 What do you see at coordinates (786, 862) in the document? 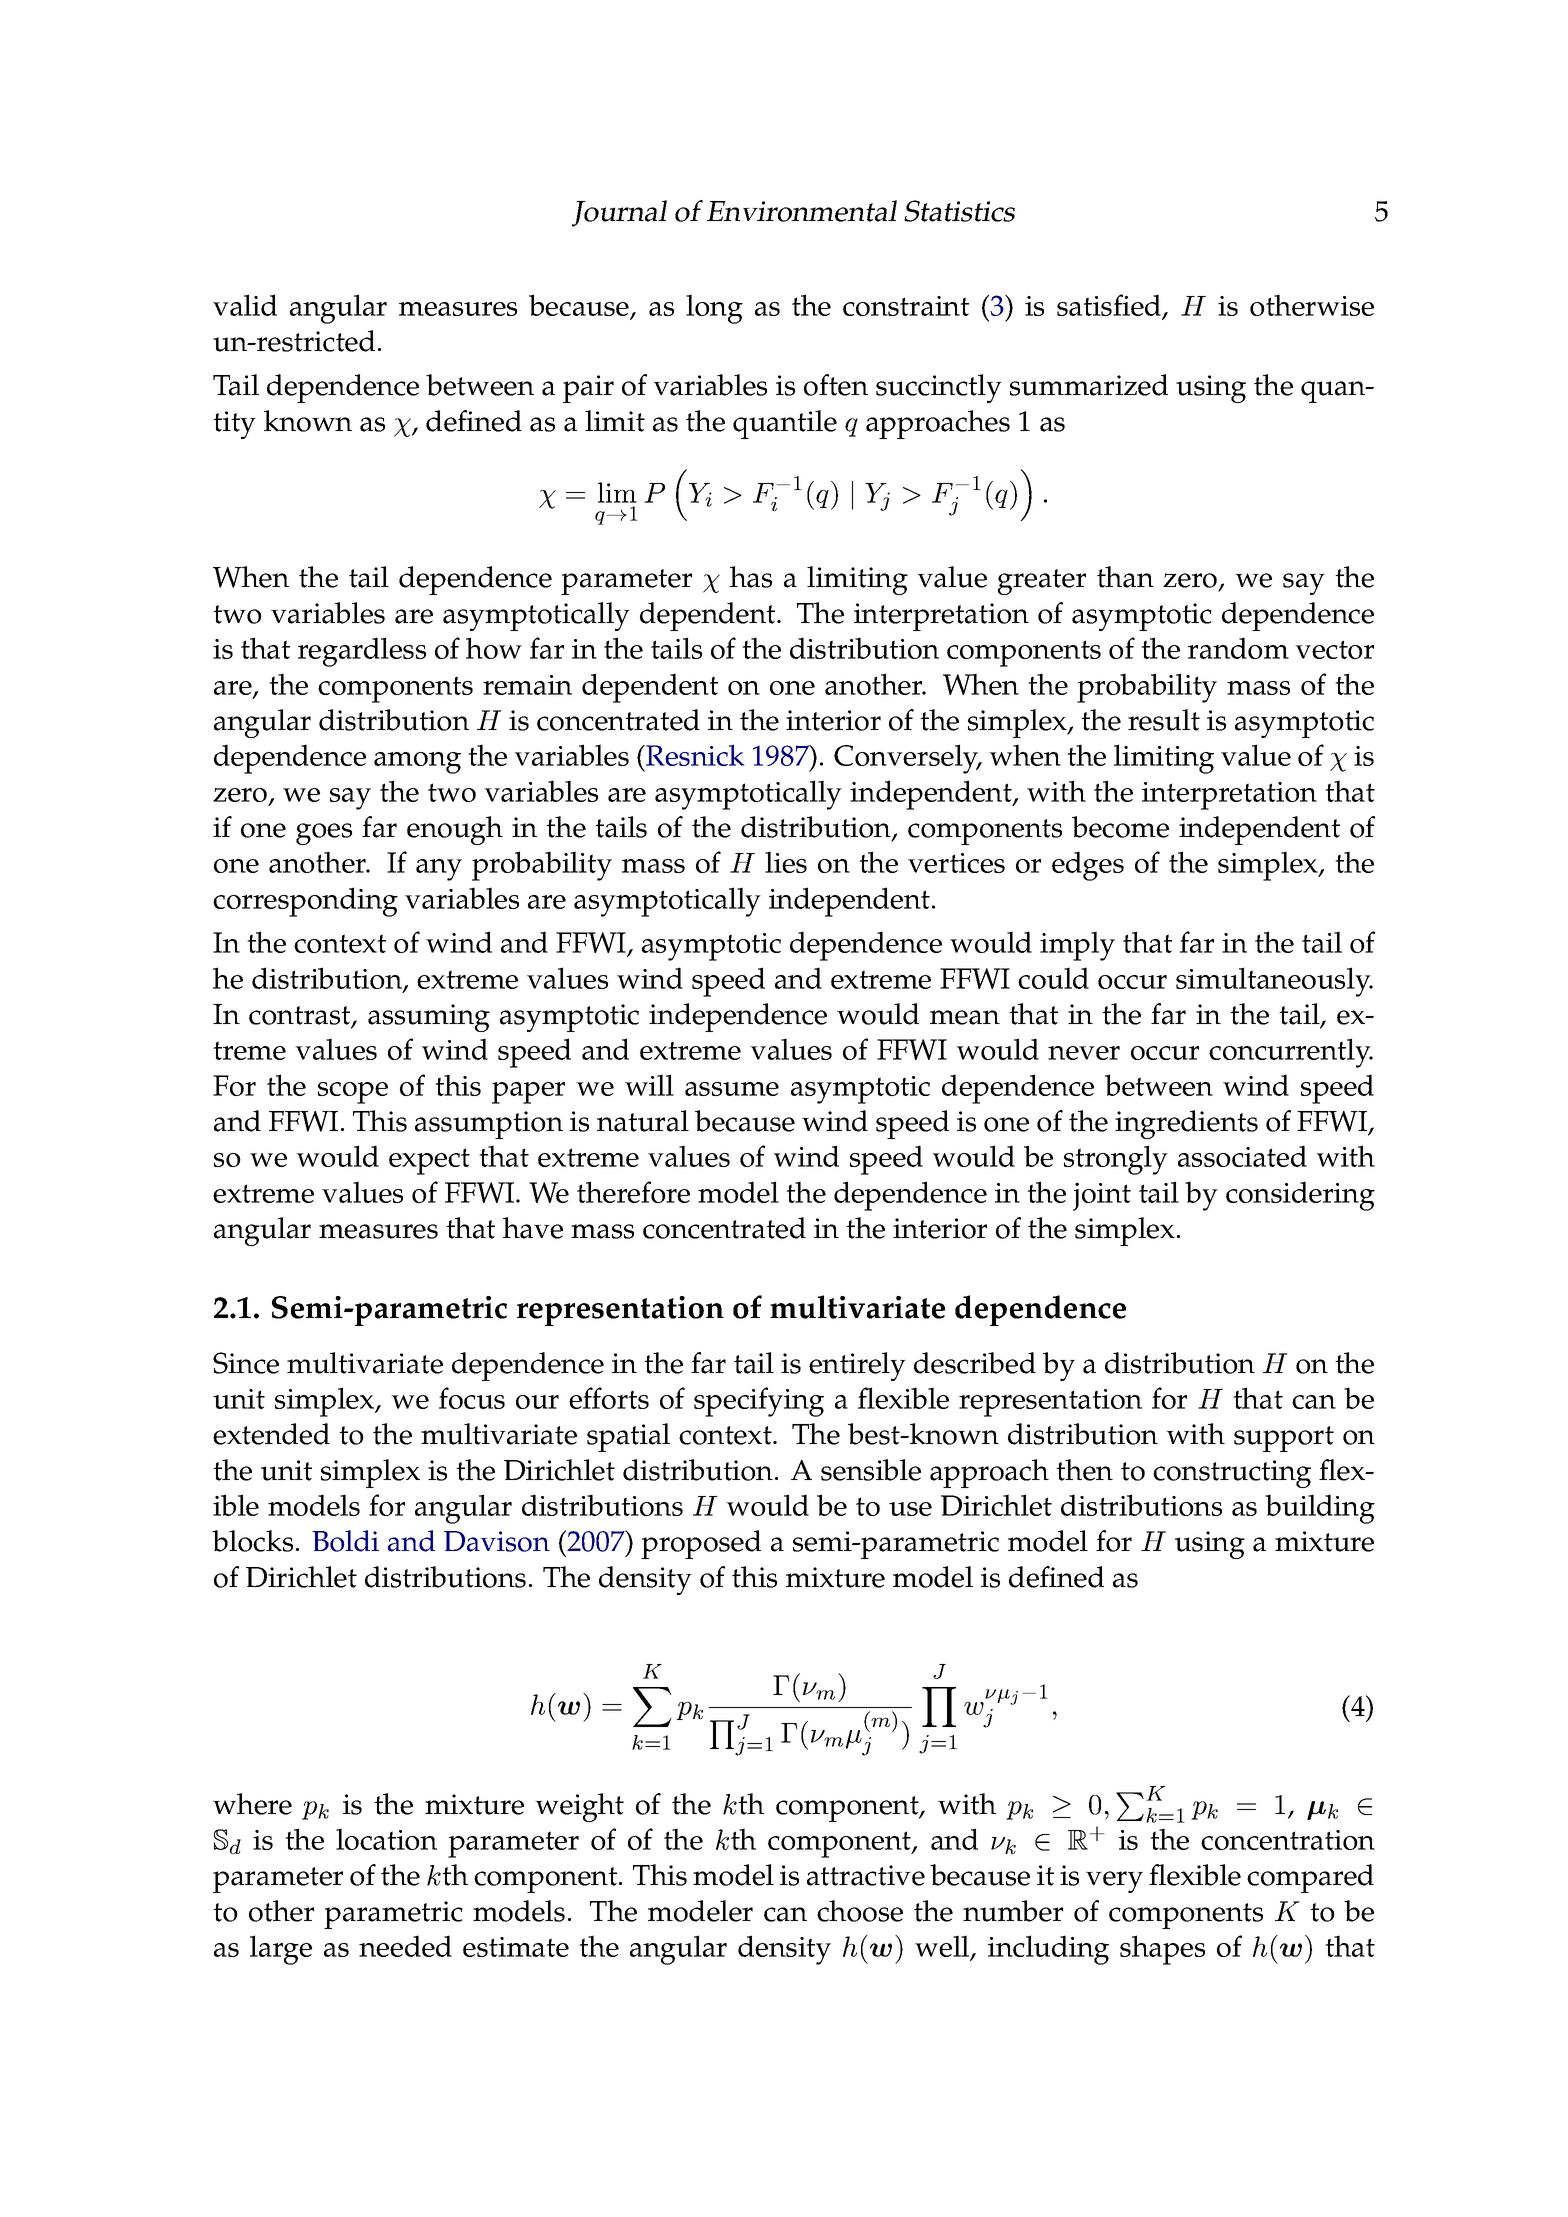
I see `lies` at bounding box center [786, 862].
